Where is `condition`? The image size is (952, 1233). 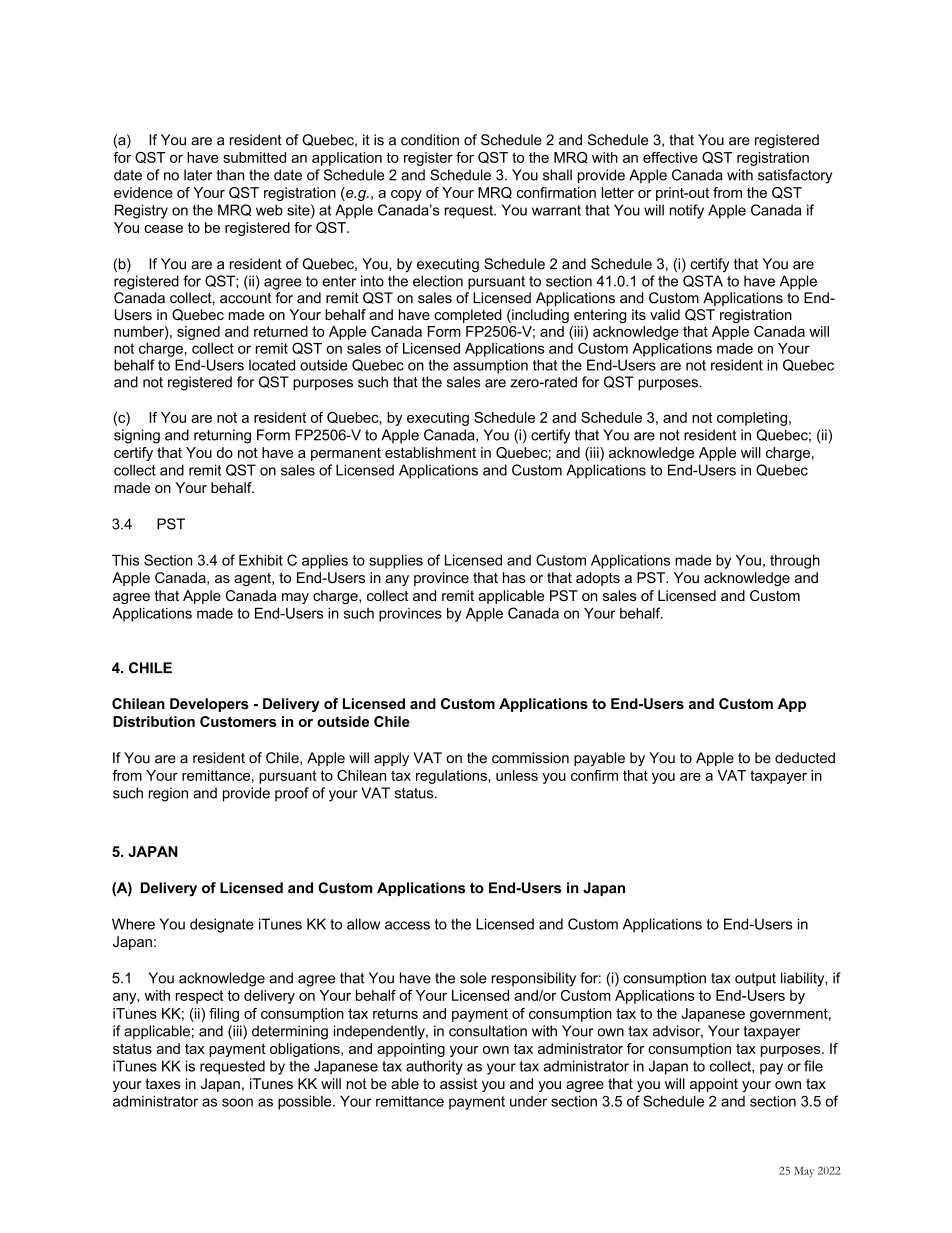 condition is located at coordinates (430, 140).
